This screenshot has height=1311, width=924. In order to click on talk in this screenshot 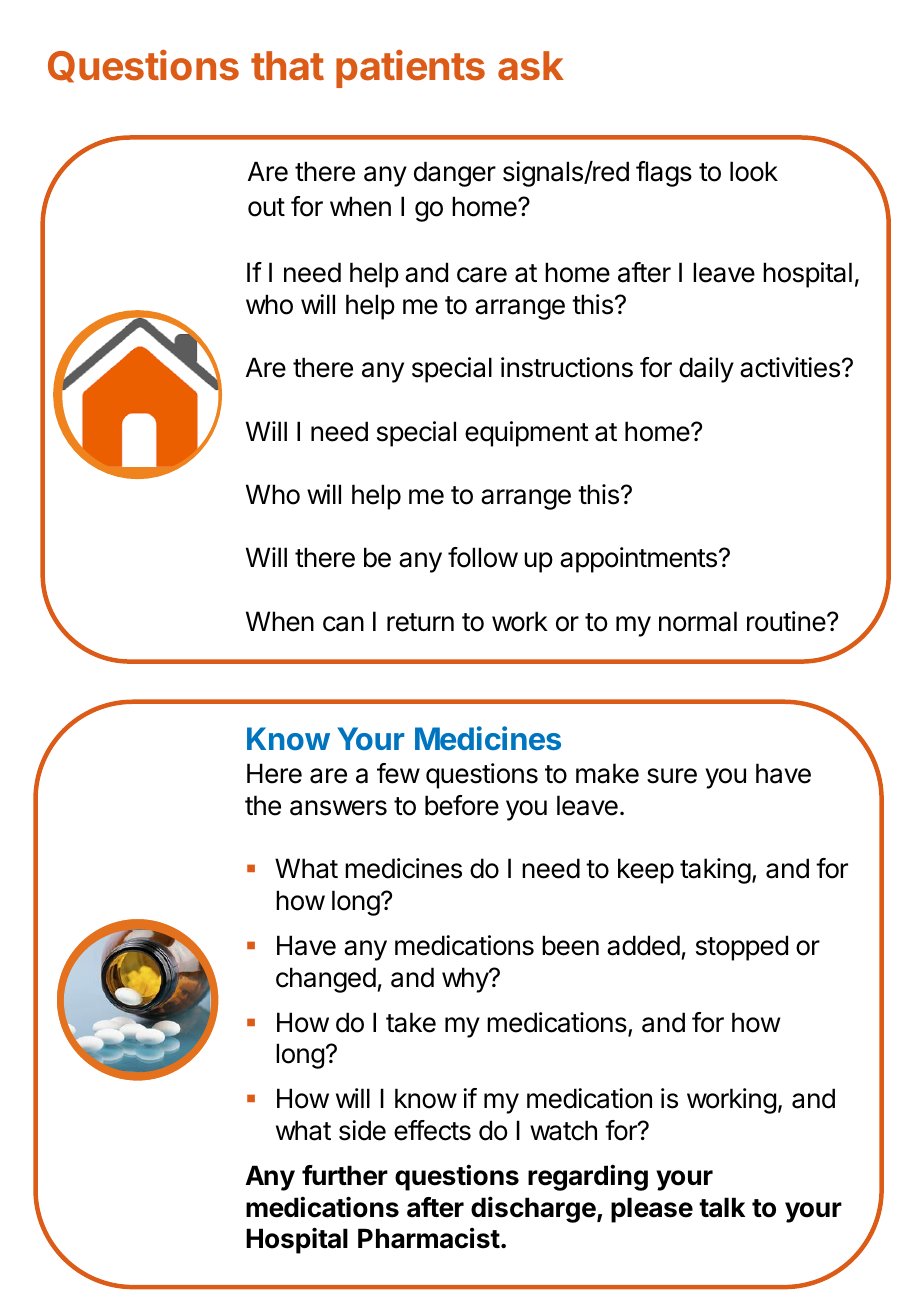, I will do `click(722, 1207)`.
